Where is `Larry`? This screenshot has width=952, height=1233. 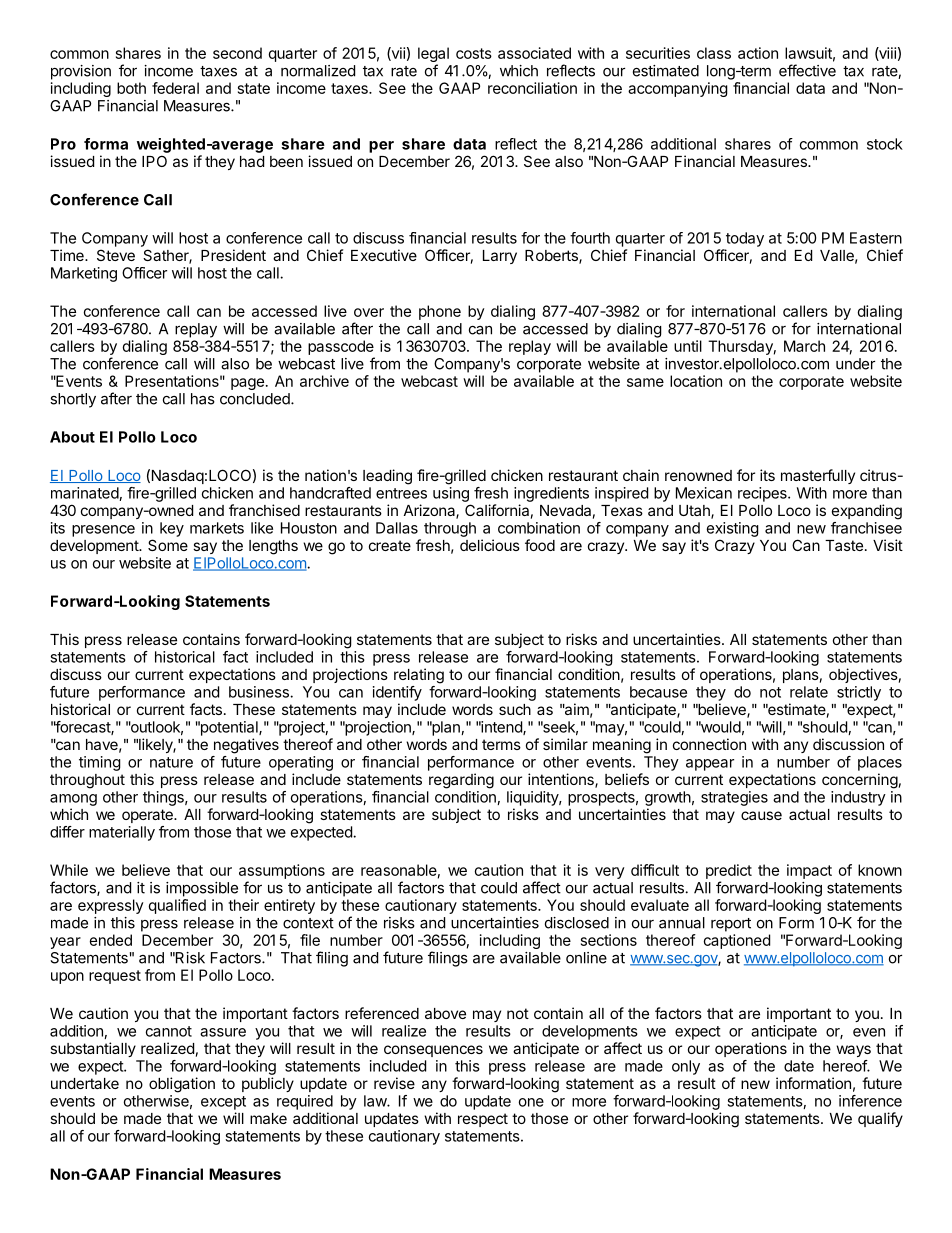 Larry is located at coordinates (500, 257).
